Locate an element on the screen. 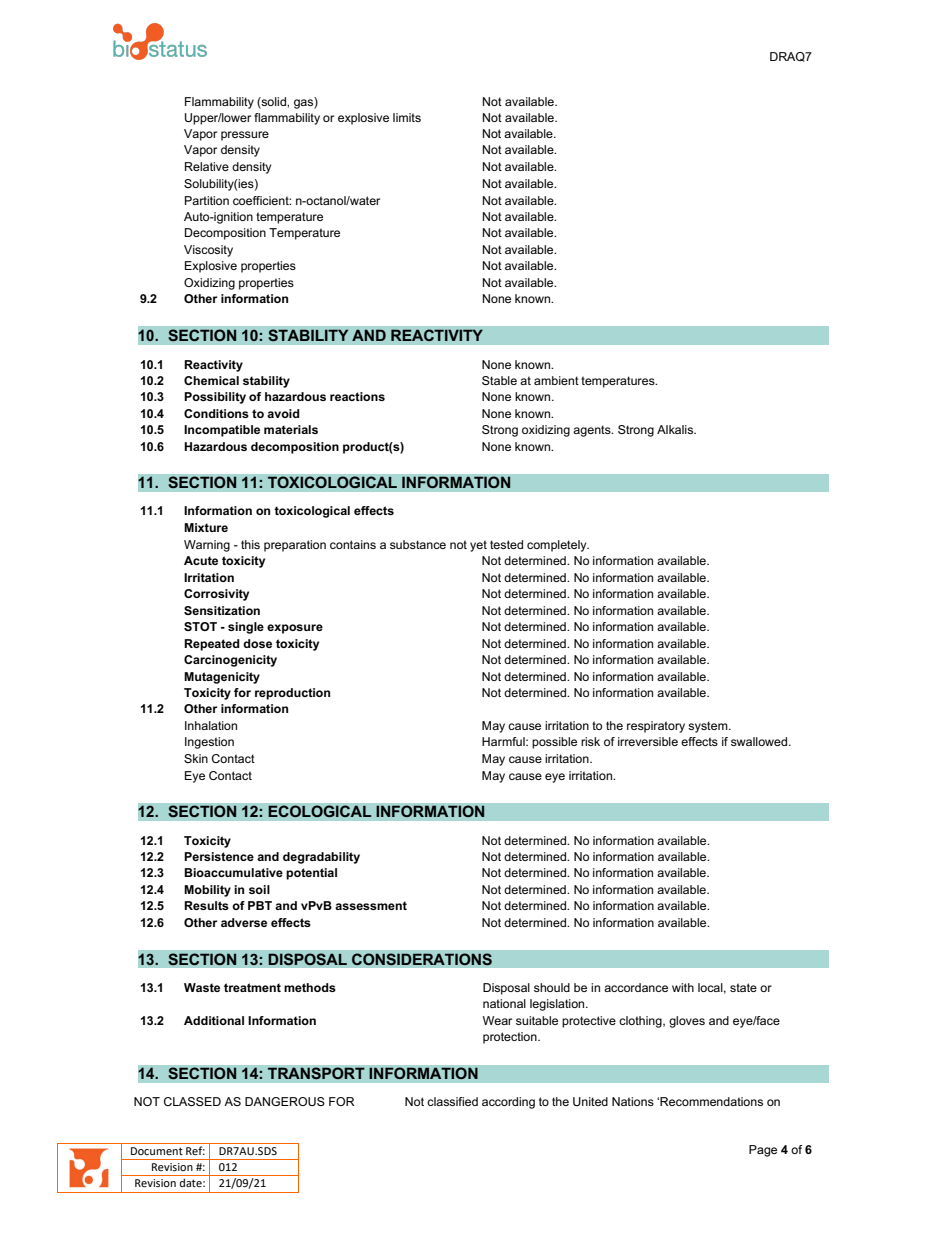  Stable is located at coordinates (499, 380).
